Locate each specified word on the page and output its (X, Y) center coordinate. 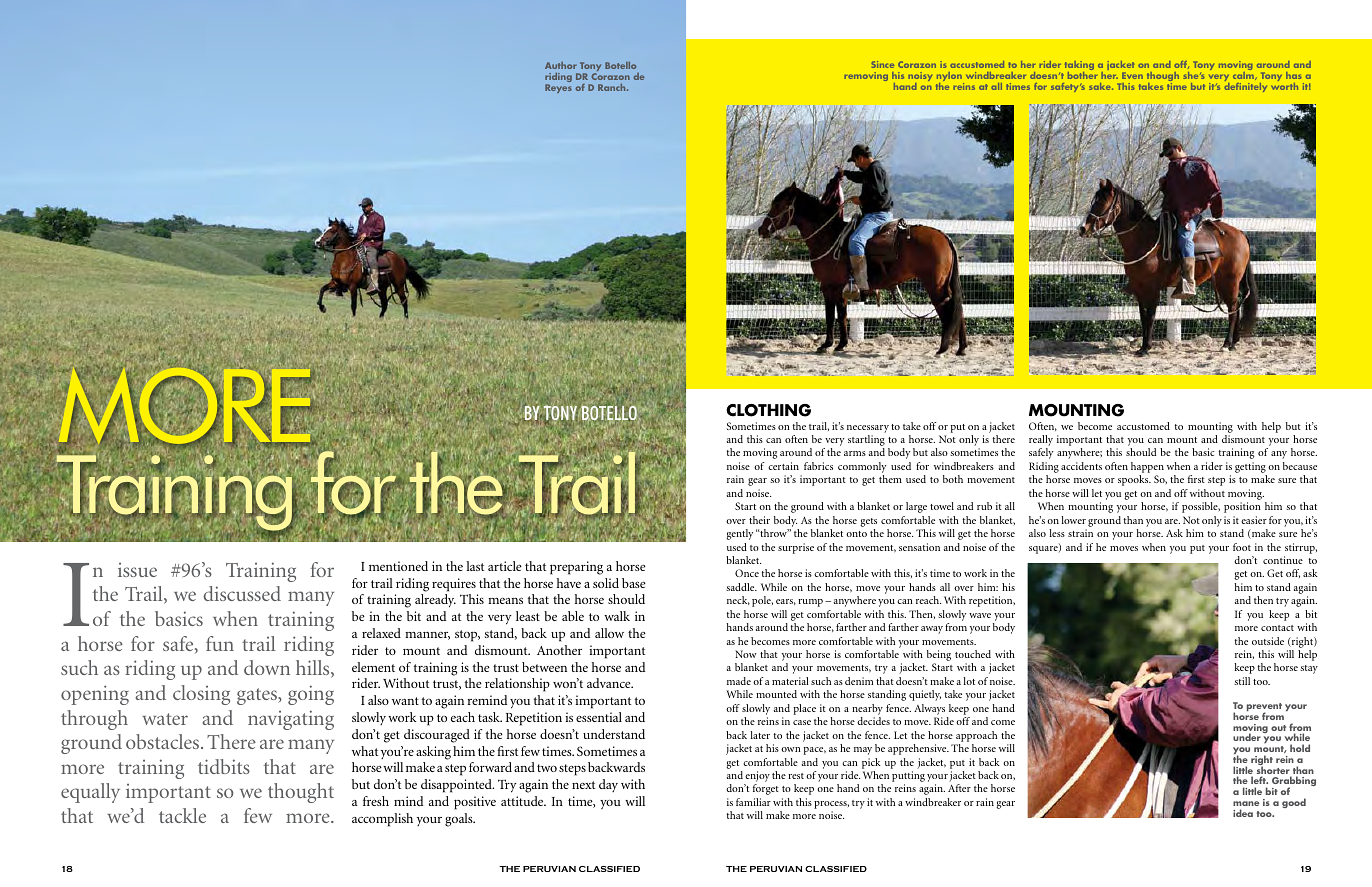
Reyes (558, 88)
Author (561, 65)
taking (1078, 67)
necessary (868, 429)
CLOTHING (768, 410)
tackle (182, 815)
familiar (753, 802)
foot (1242, 547)
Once (747, 573)
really (1041, 442)
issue (137, 570)
